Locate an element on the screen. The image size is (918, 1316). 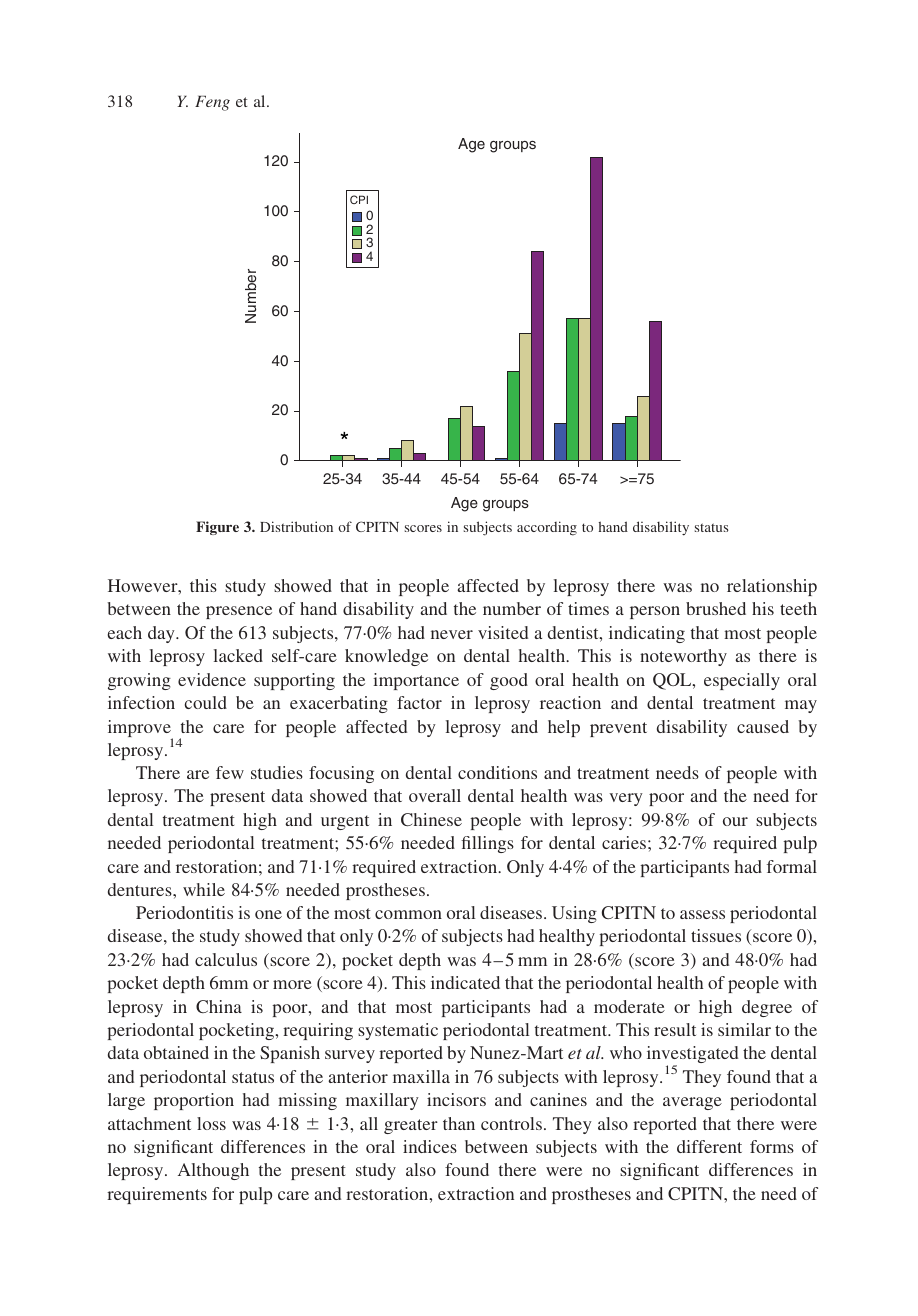
never is located at coordinates (452, 634).
